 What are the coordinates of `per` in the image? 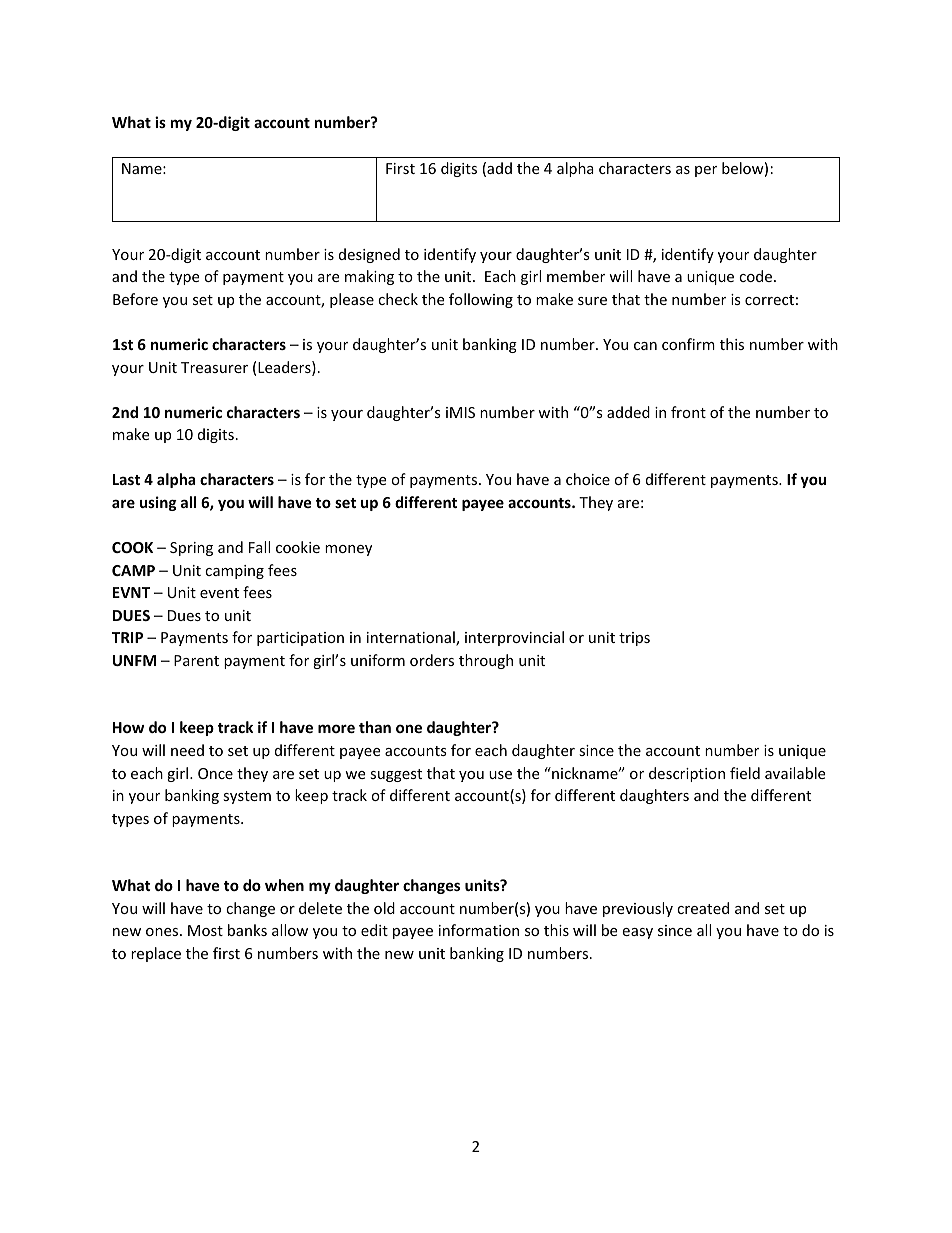 It's located at (706, 171).
